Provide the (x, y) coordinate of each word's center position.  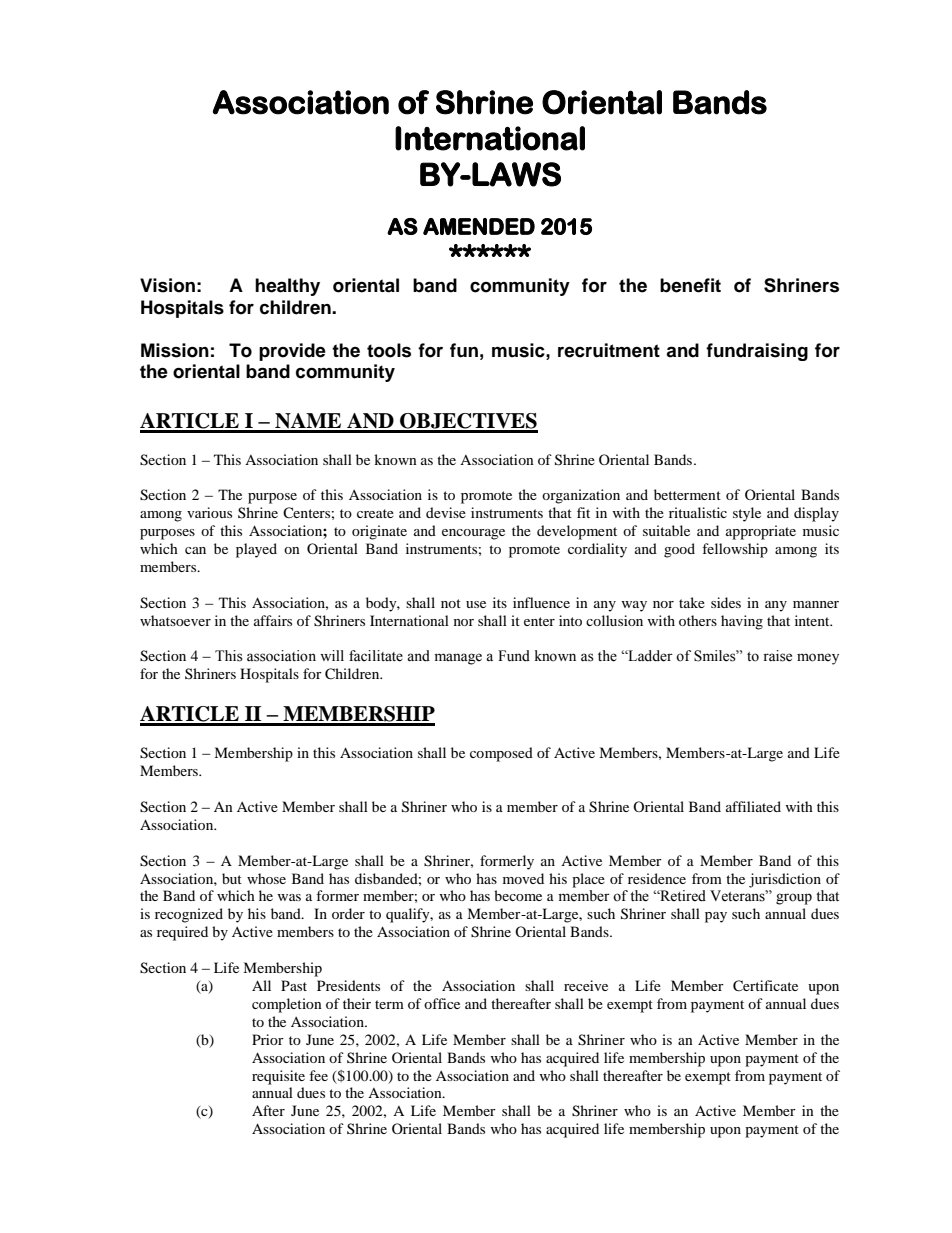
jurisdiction (785, 880)
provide (292, 352)
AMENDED (479, 226)
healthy (287, 287)
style (747, 514)
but (232, 878)
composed (501, 754)
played (256, 550)
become (518, 895)
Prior (268, 1039)
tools (389, 350)
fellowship (735, 550)
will (332, 655)
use (476, 604)
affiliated (753, 806)
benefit (690, 285)
